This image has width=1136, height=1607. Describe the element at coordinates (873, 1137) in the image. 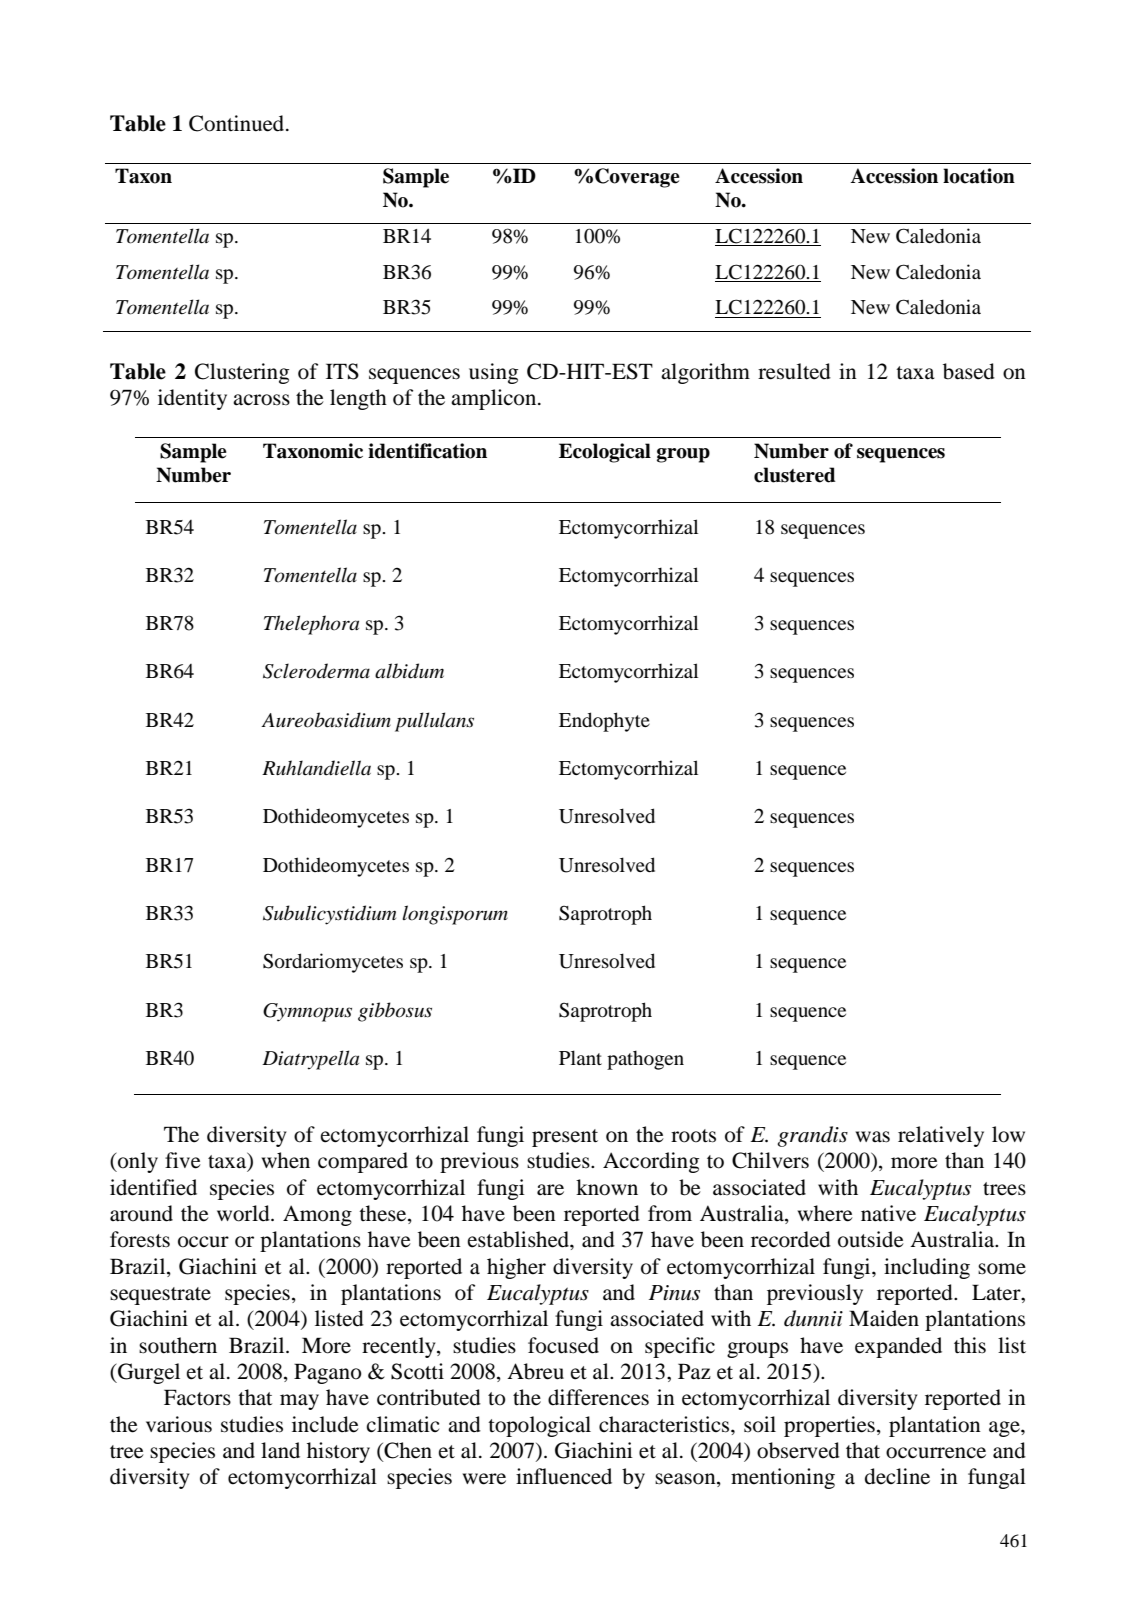

I see `was` at that location.
